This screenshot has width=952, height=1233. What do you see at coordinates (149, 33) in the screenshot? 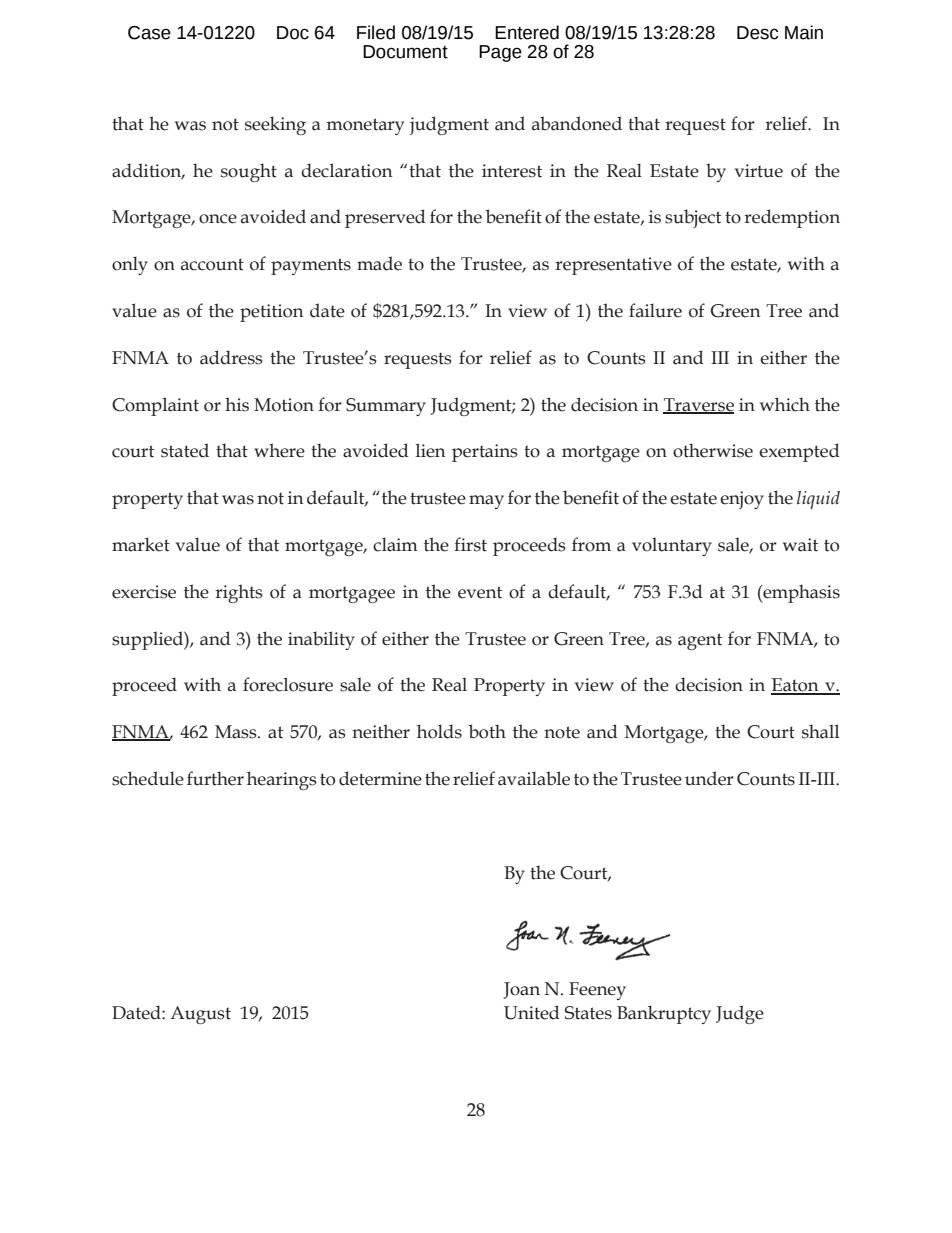
I see `Case` at bounding box center [149, 33].
